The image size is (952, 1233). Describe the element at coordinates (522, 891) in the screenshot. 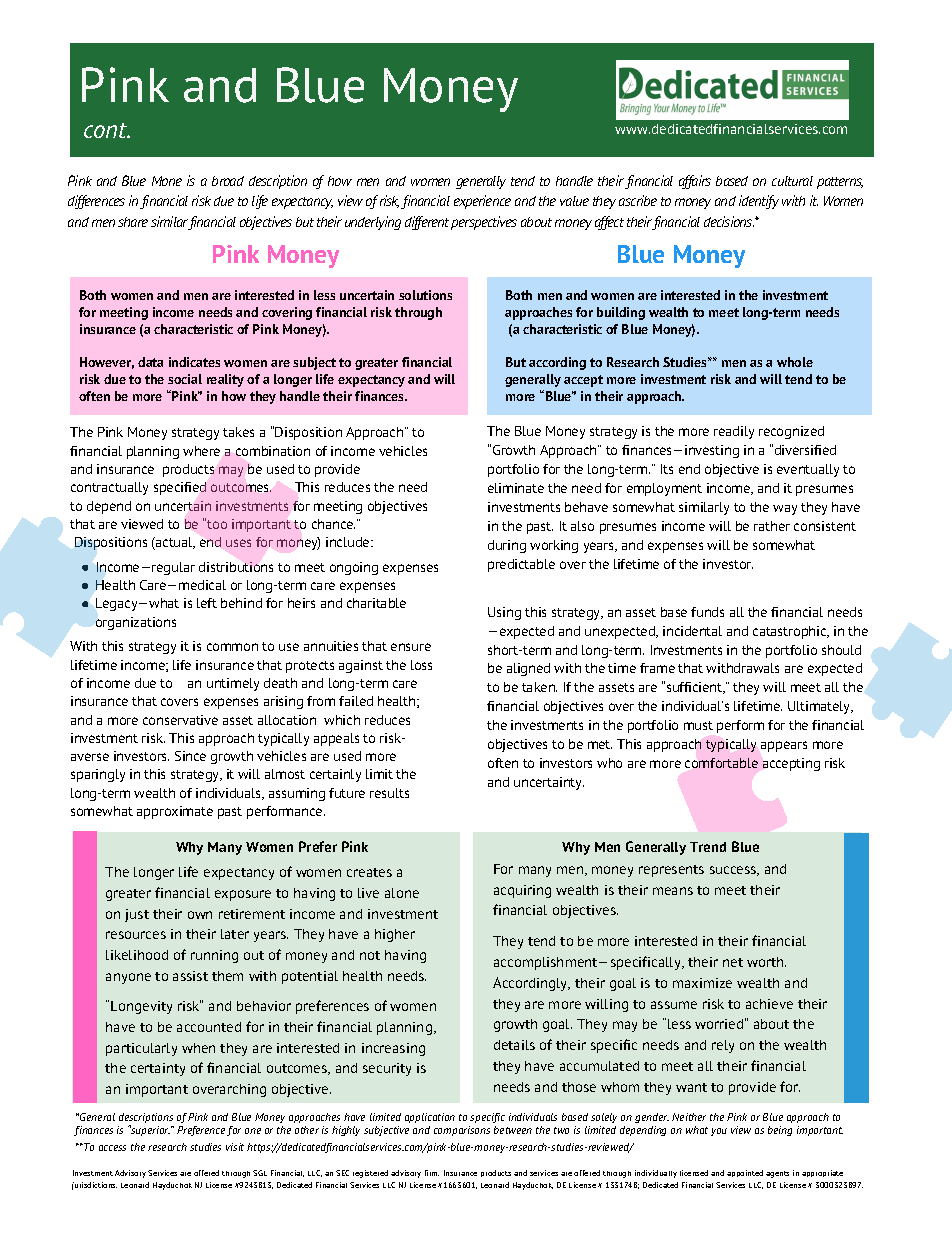

I see `acquiring` at that location.
